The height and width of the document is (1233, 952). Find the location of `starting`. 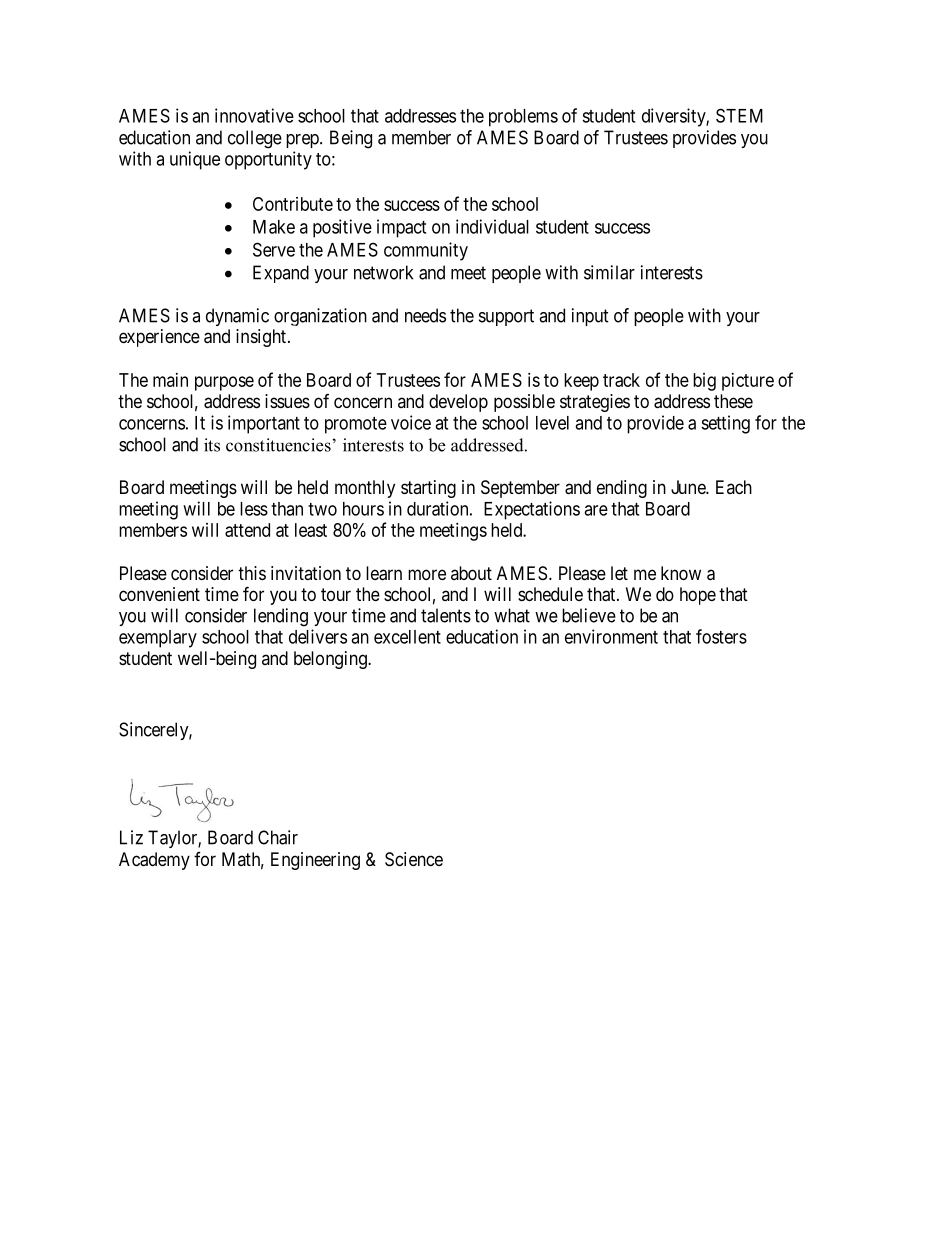

starting is located at coordinates (428, 489).
